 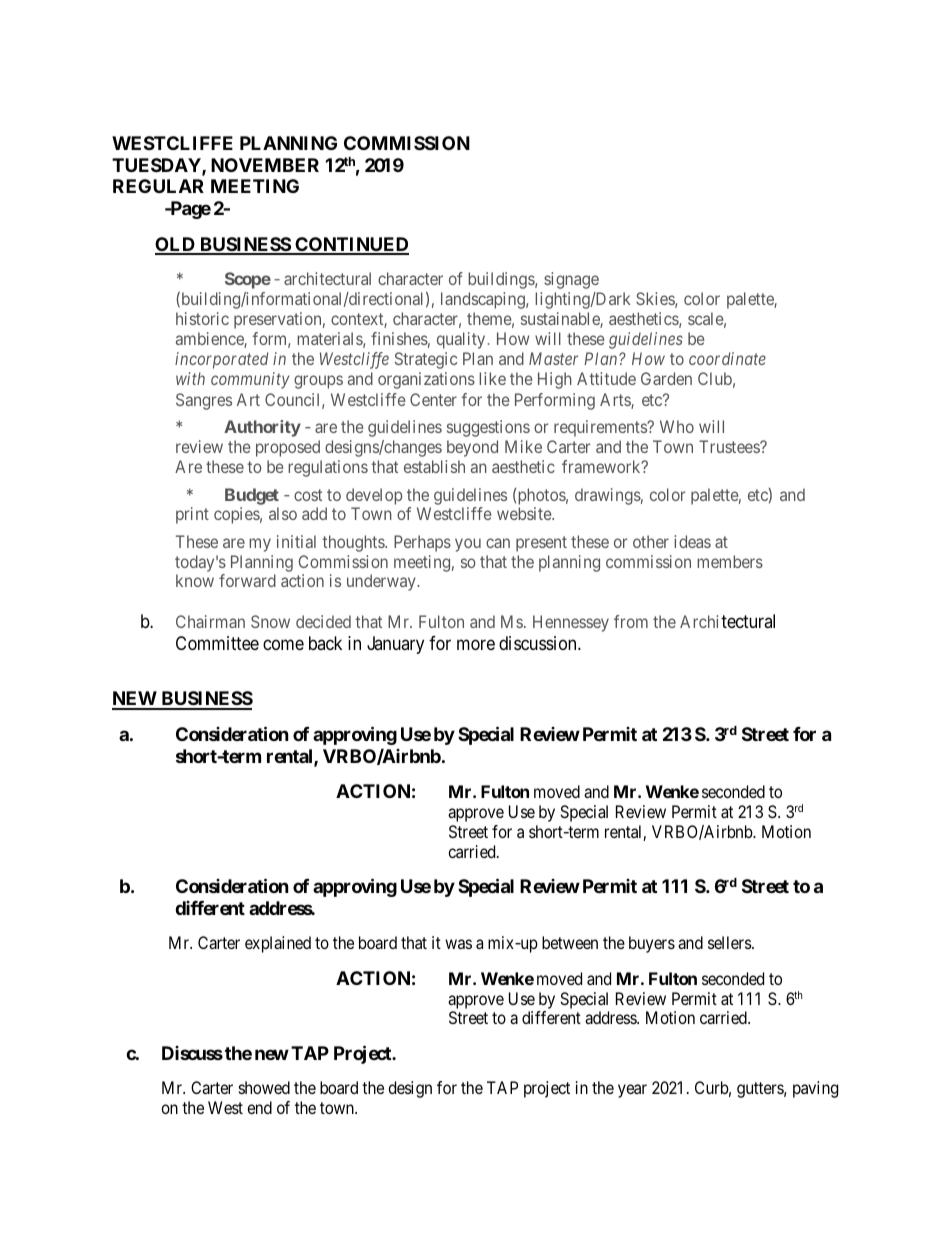 I want to click on NOVEMBER, so click(x=265, y=165).
